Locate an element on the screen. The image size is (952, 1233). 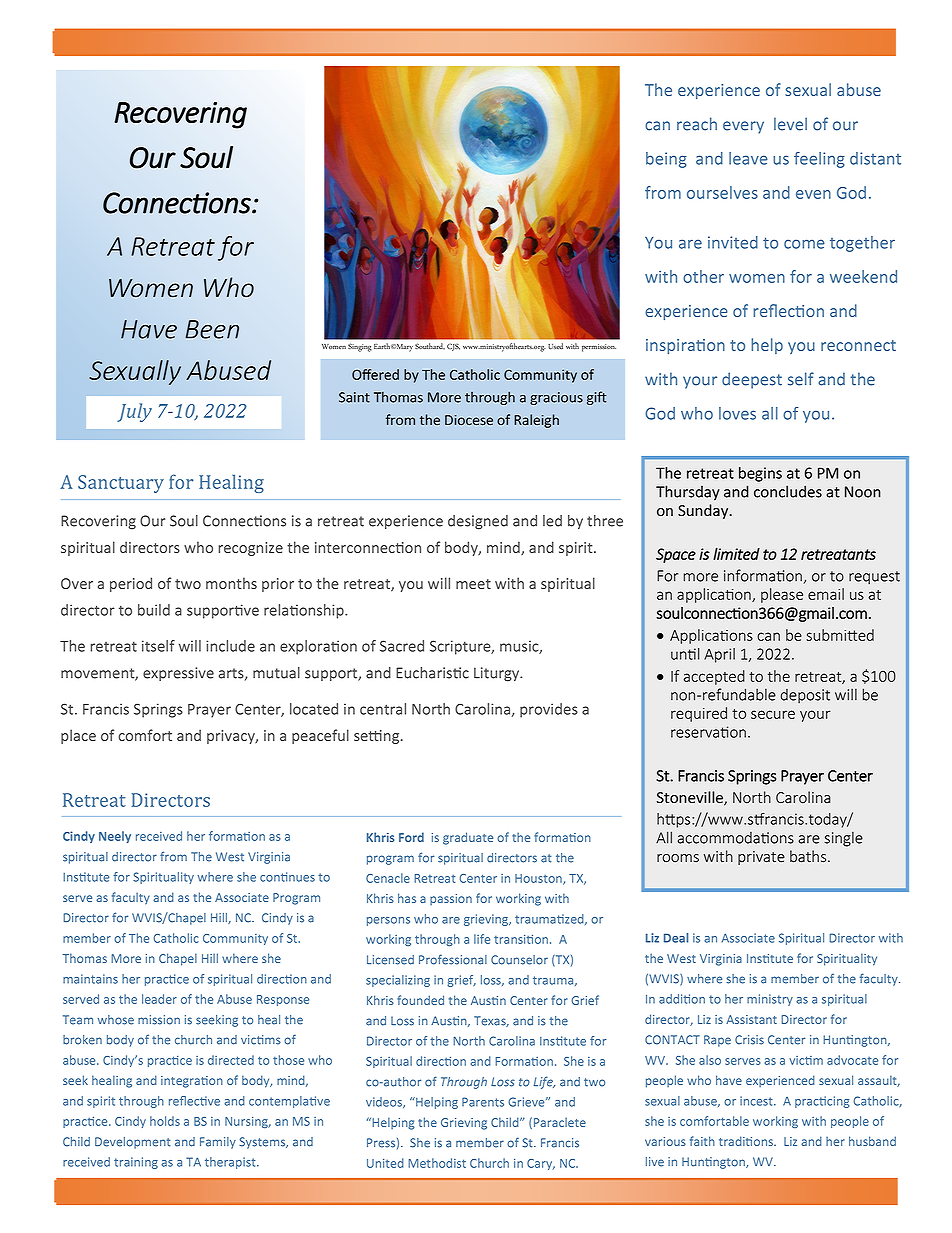
Been is located at coordinates (212, 329).
